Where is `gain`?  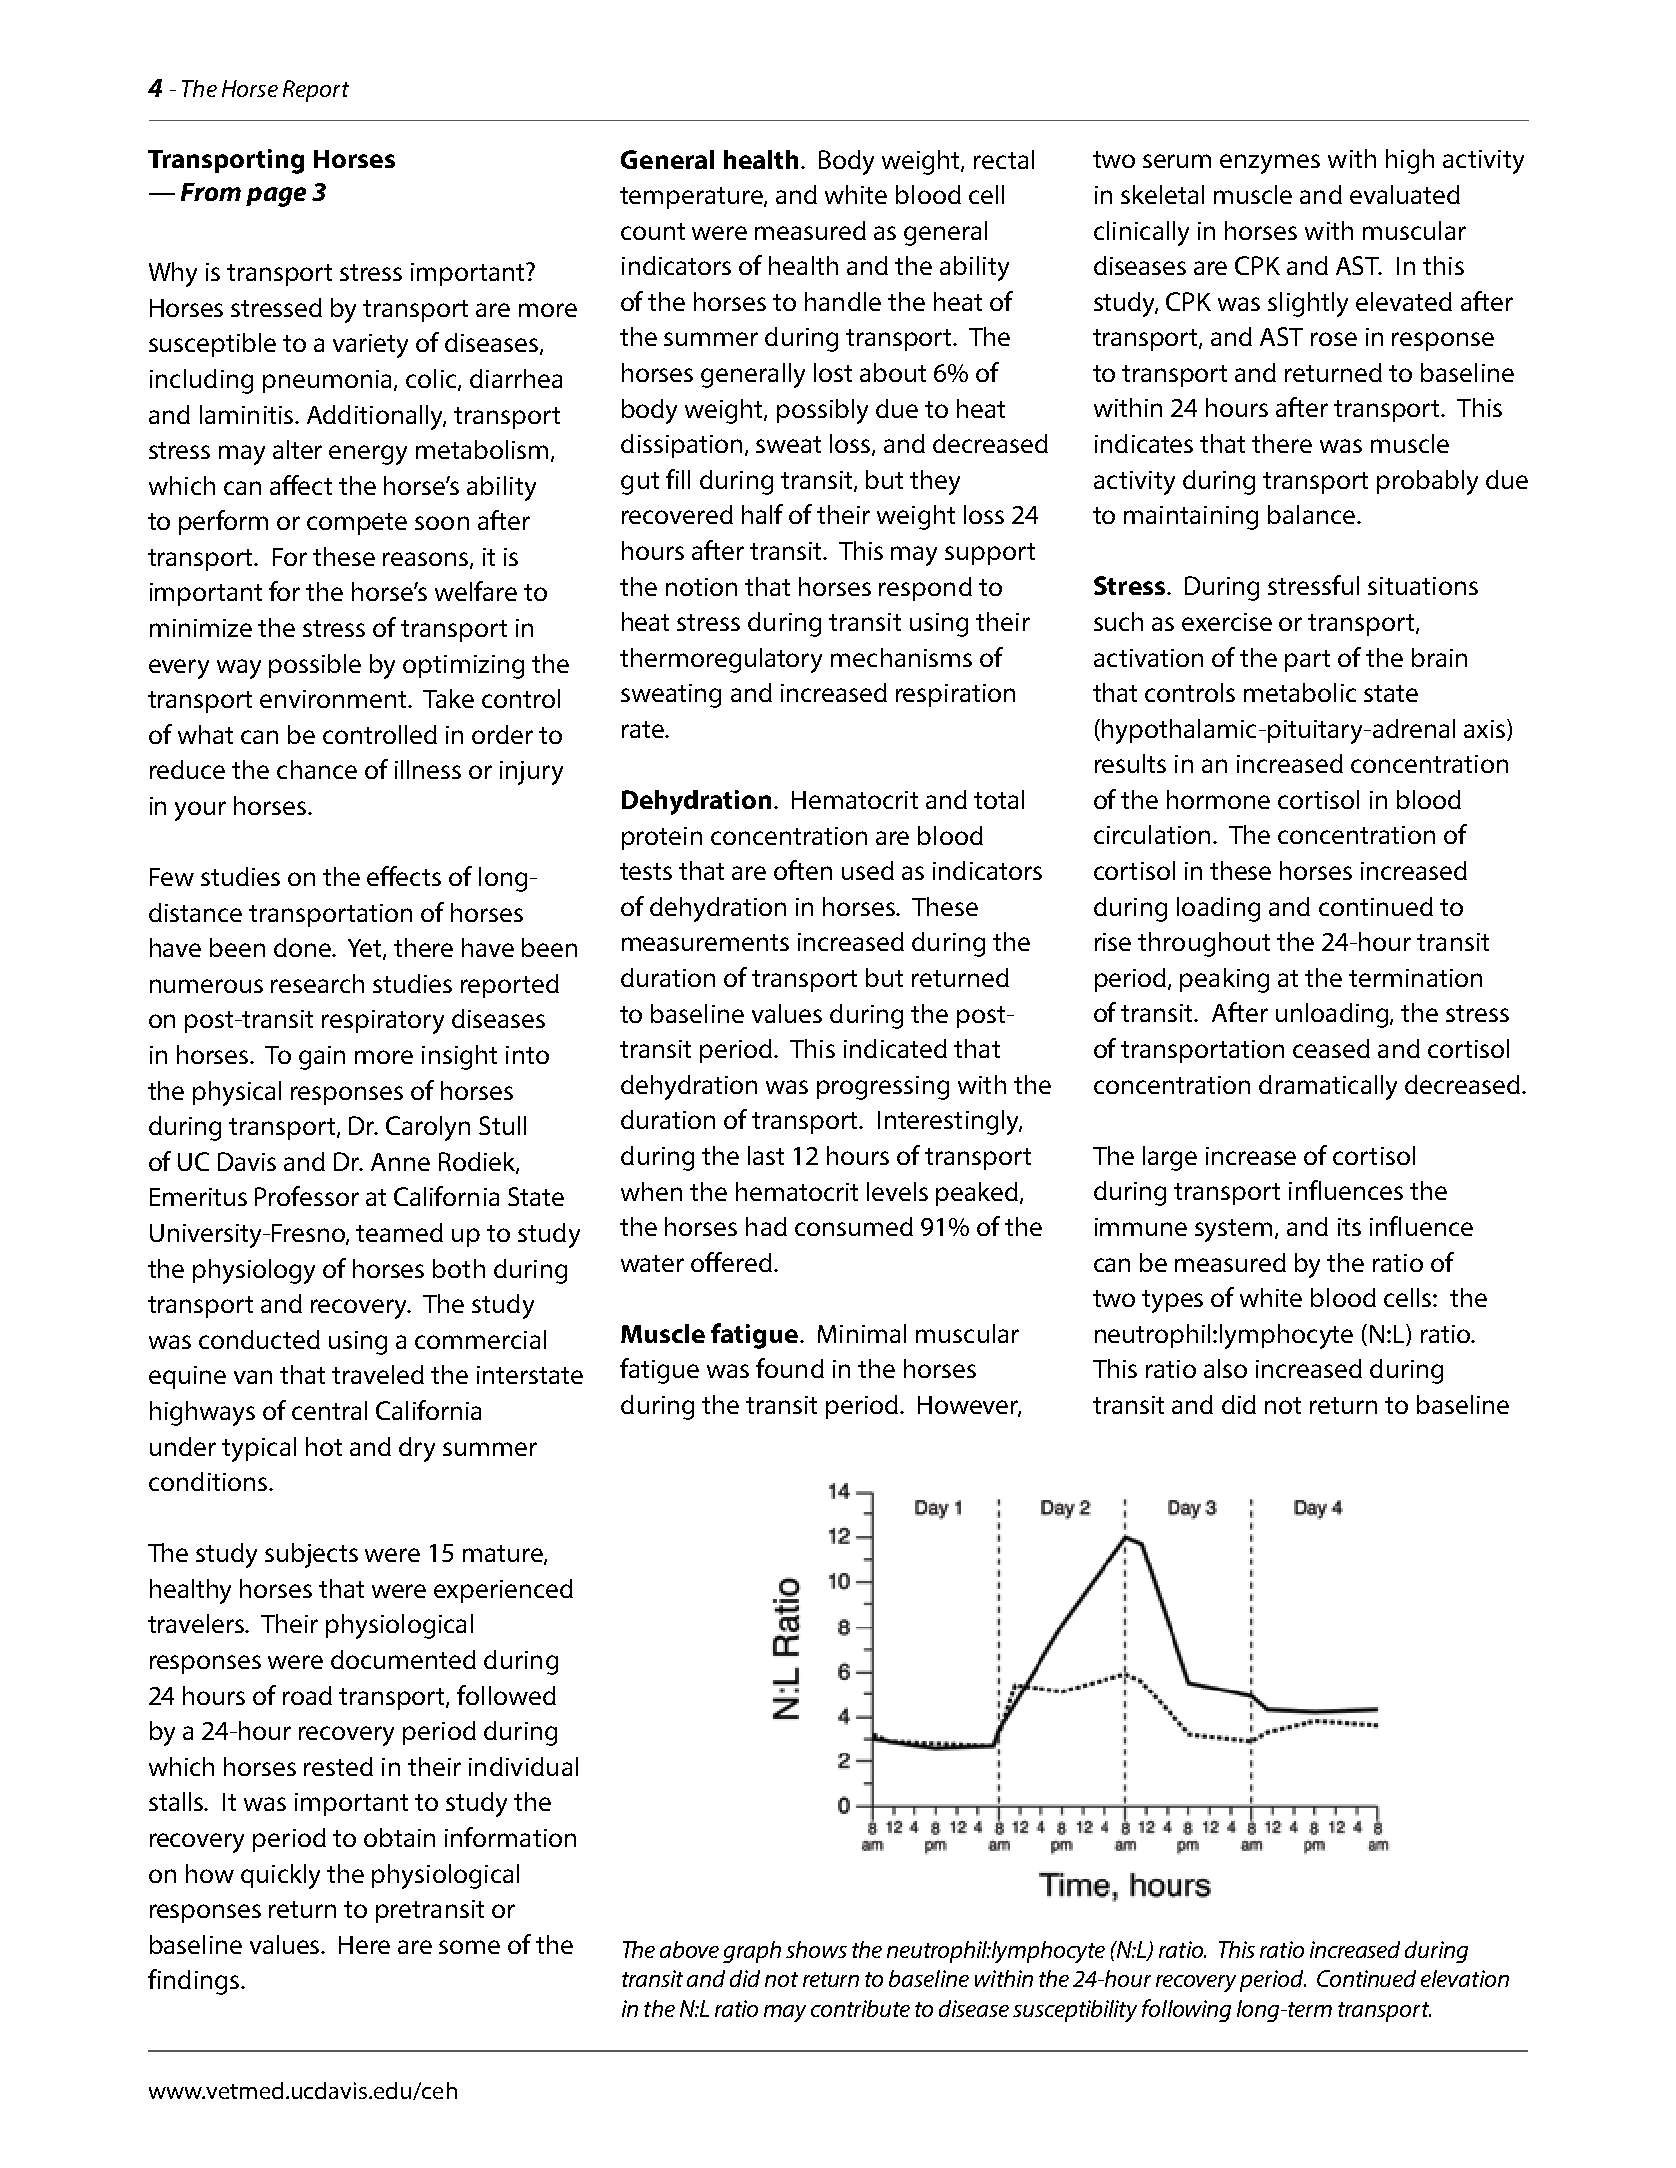
gain is located at coordinates (322, 1058).
